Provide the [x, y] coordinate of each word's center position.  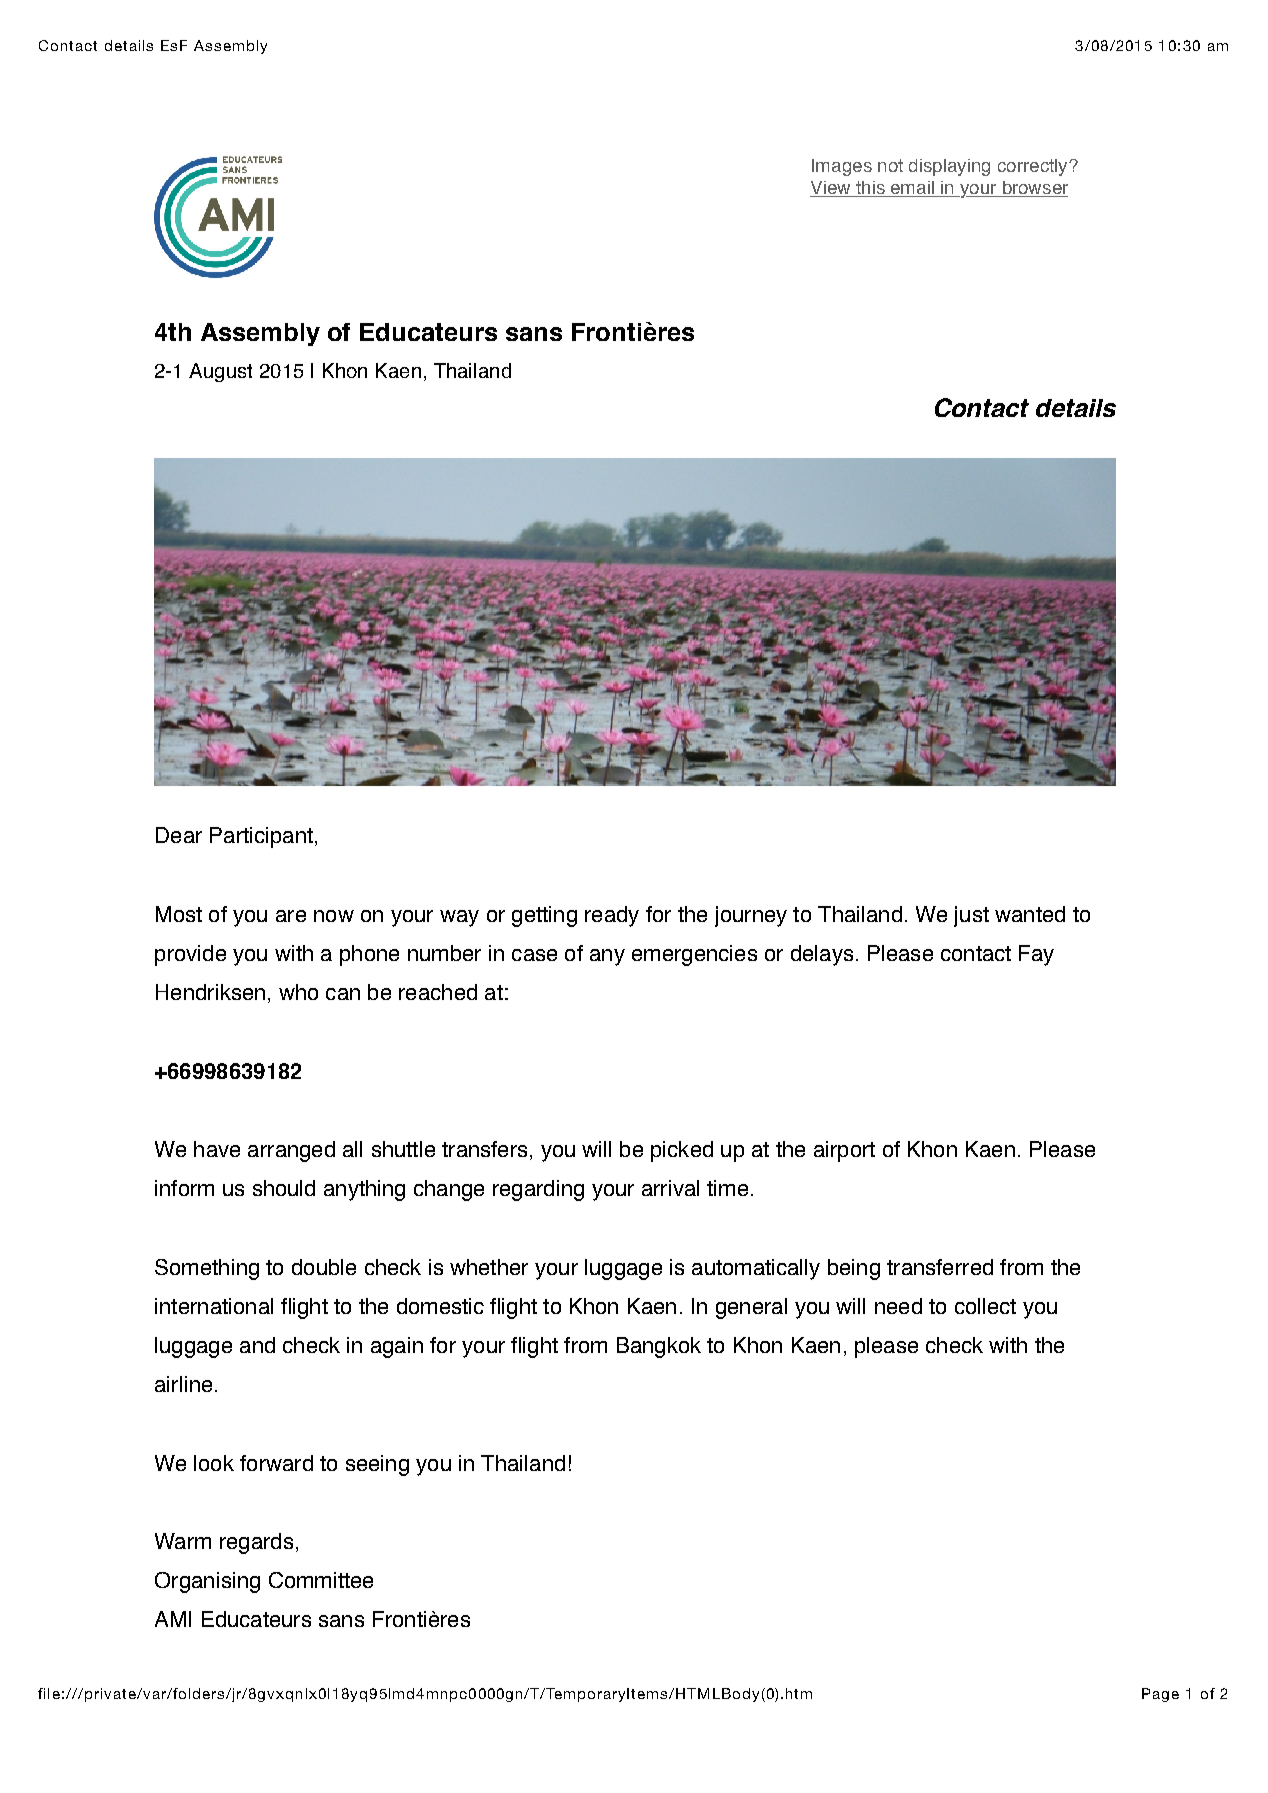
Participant [261, 837]
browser [1034, 189]
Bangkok [659, 1347]
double [324, 1267]
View [831, 189]
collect [985, 1306]
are [291, 916]
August [220, 372]
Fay [1036, 955]
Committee [321, 1580]
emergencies [694, 955]
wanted [1030, 914]
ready [612, 916]
